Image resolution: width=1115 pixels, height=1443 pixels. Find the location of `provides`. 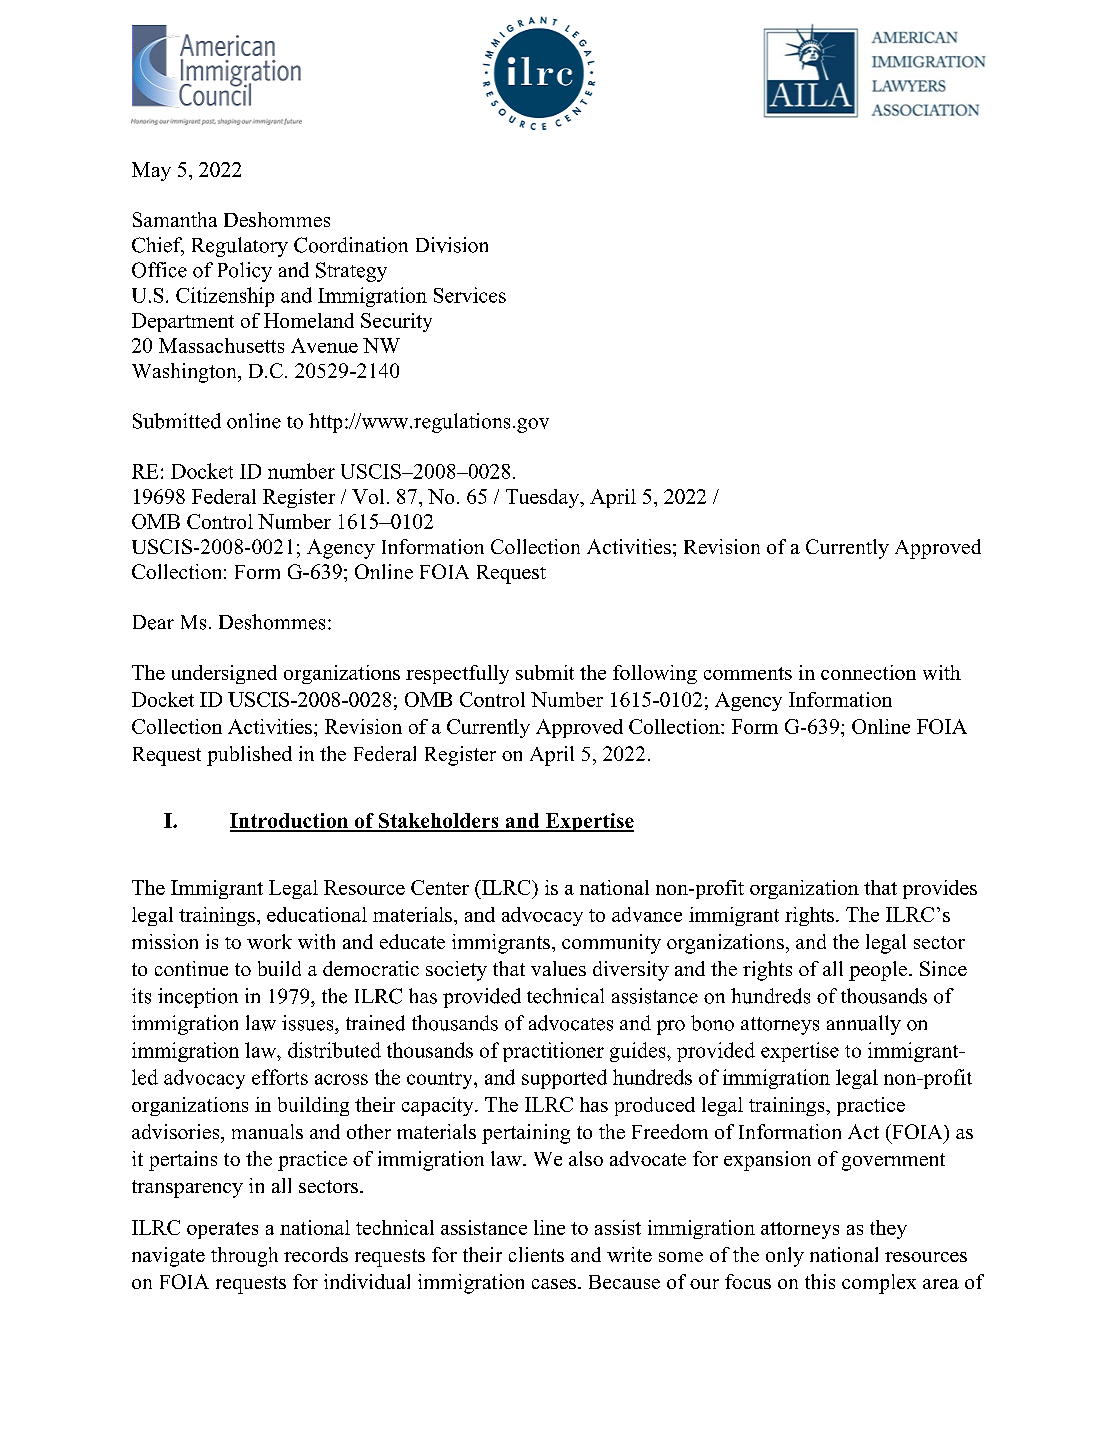

provides is located at coordinates (940, 889).
